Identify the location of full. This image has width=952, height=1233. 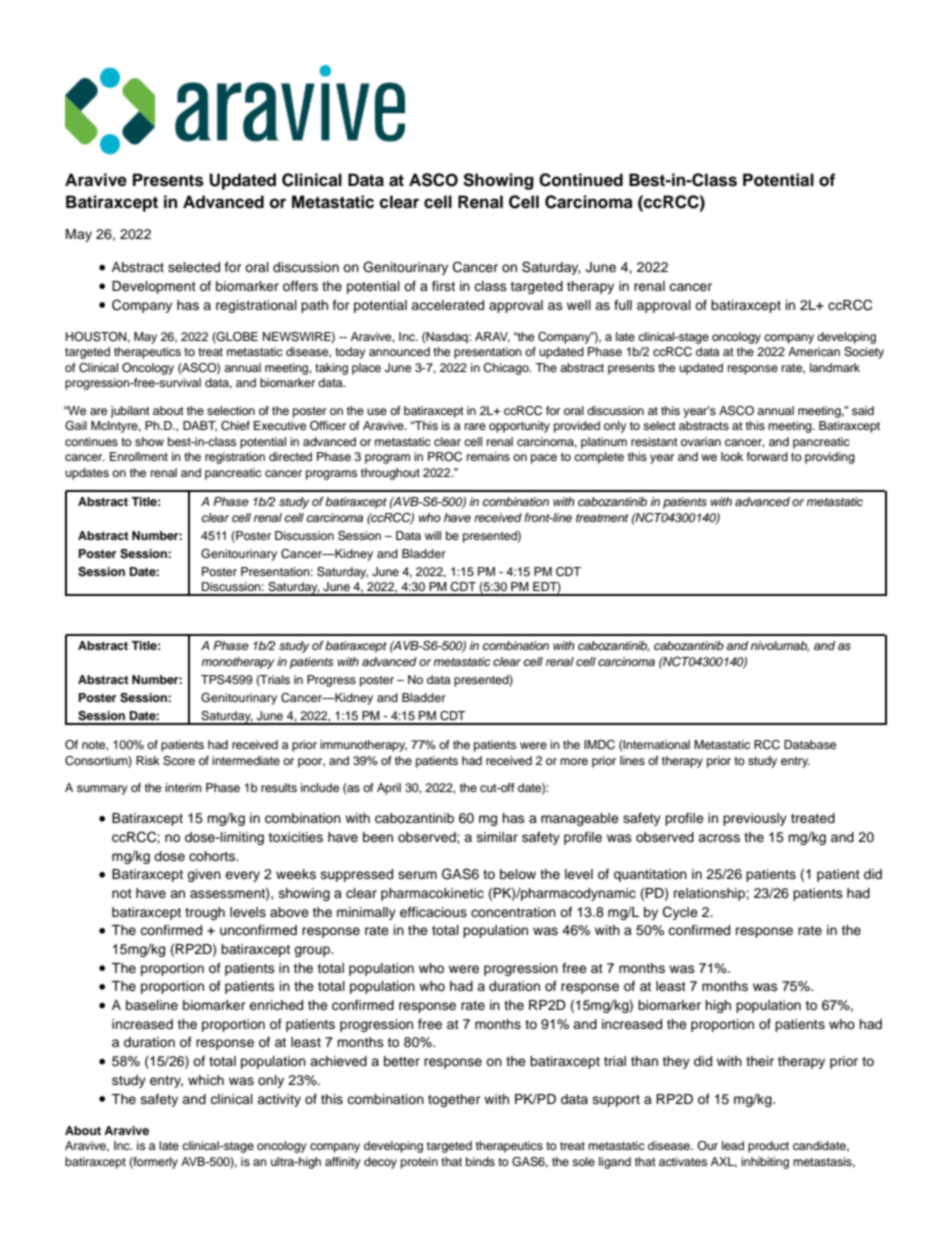
(623, 305).
